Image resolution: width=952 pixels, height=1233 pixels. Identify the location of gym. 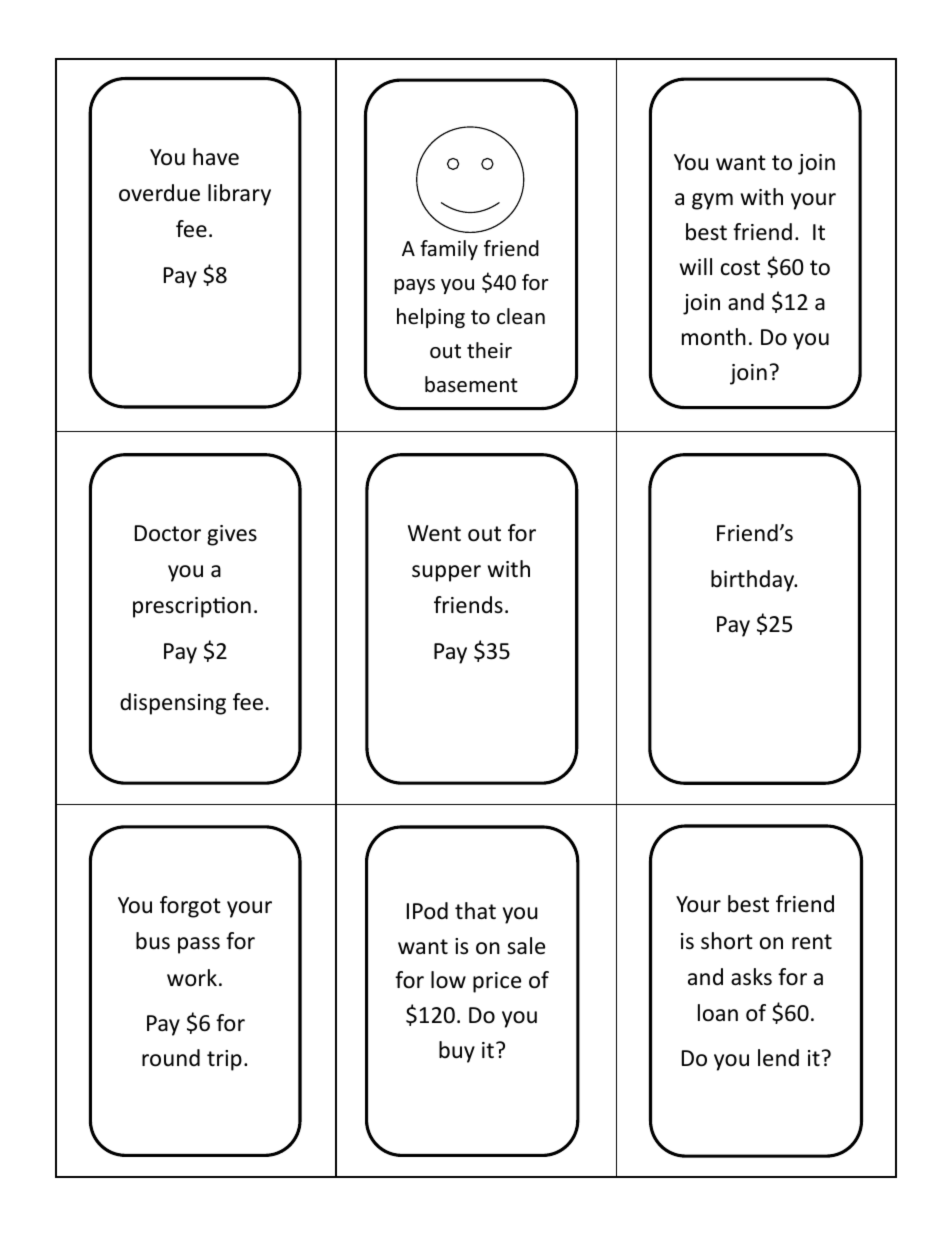
(712, 201).
